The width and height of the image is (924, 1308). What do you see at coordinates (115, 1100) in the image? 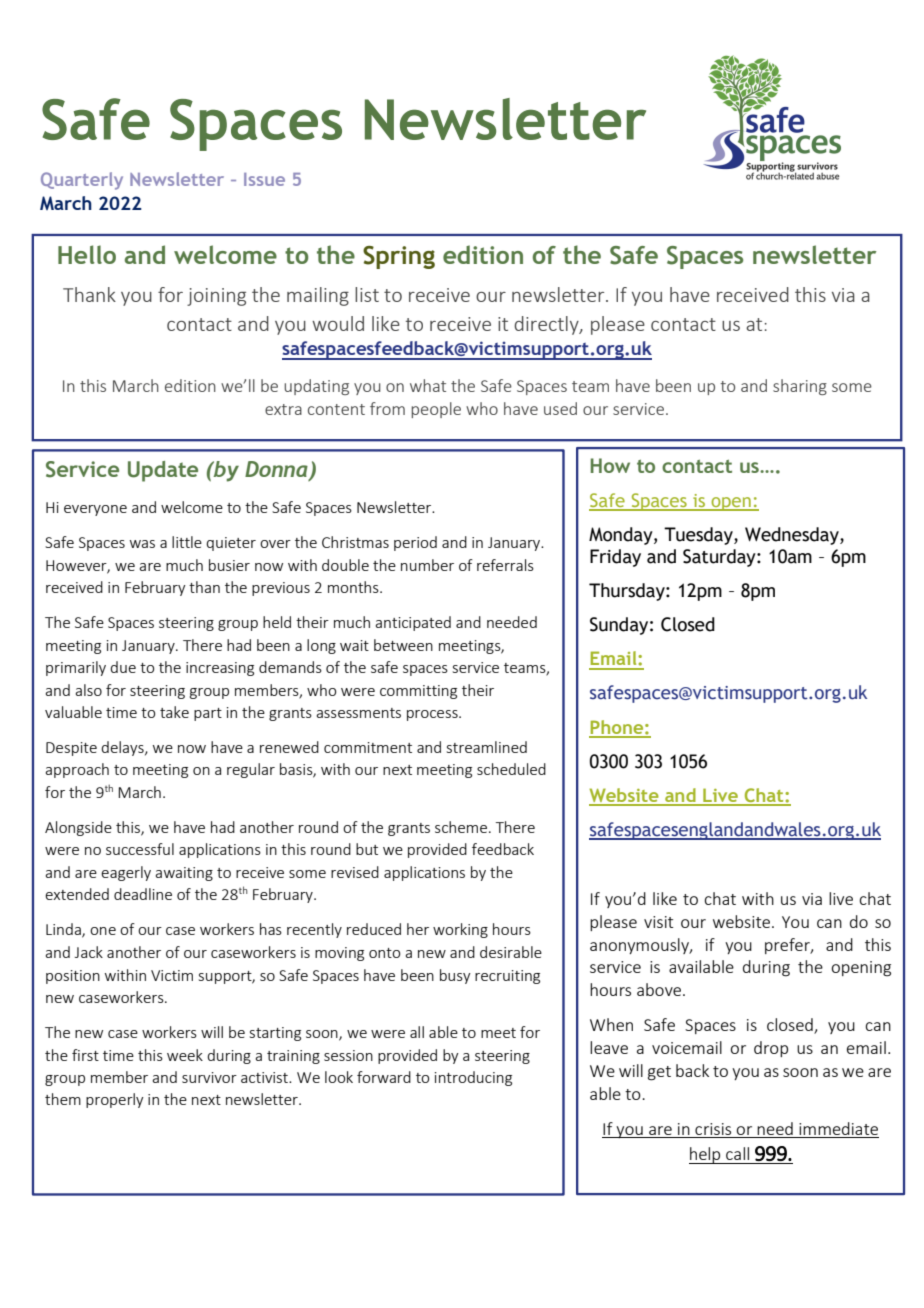
I see `properly` at bounding box center [115, 1100].
